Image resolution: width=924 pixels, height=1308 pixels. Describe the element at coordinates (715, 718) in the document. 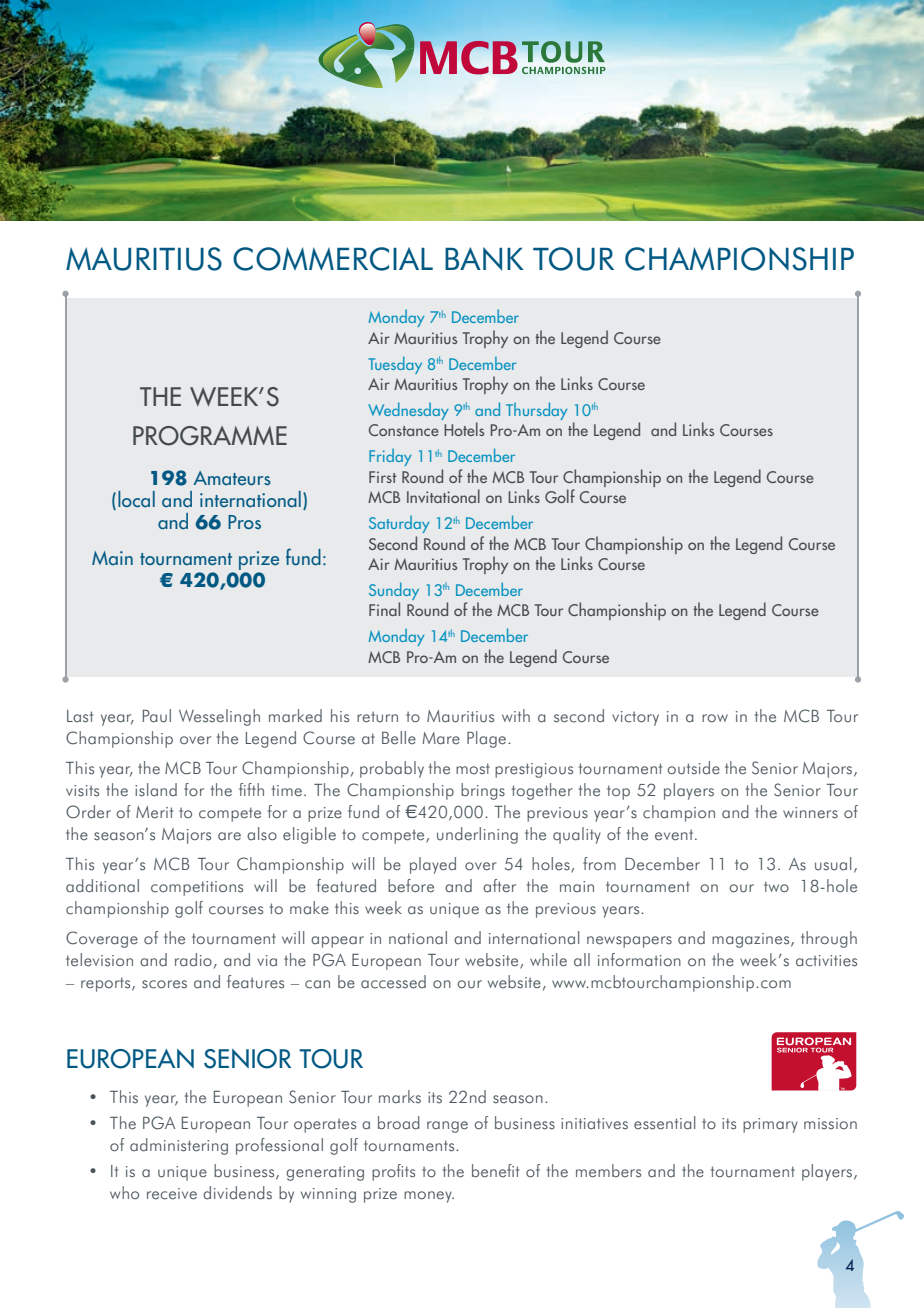

I see `row` at that location.
